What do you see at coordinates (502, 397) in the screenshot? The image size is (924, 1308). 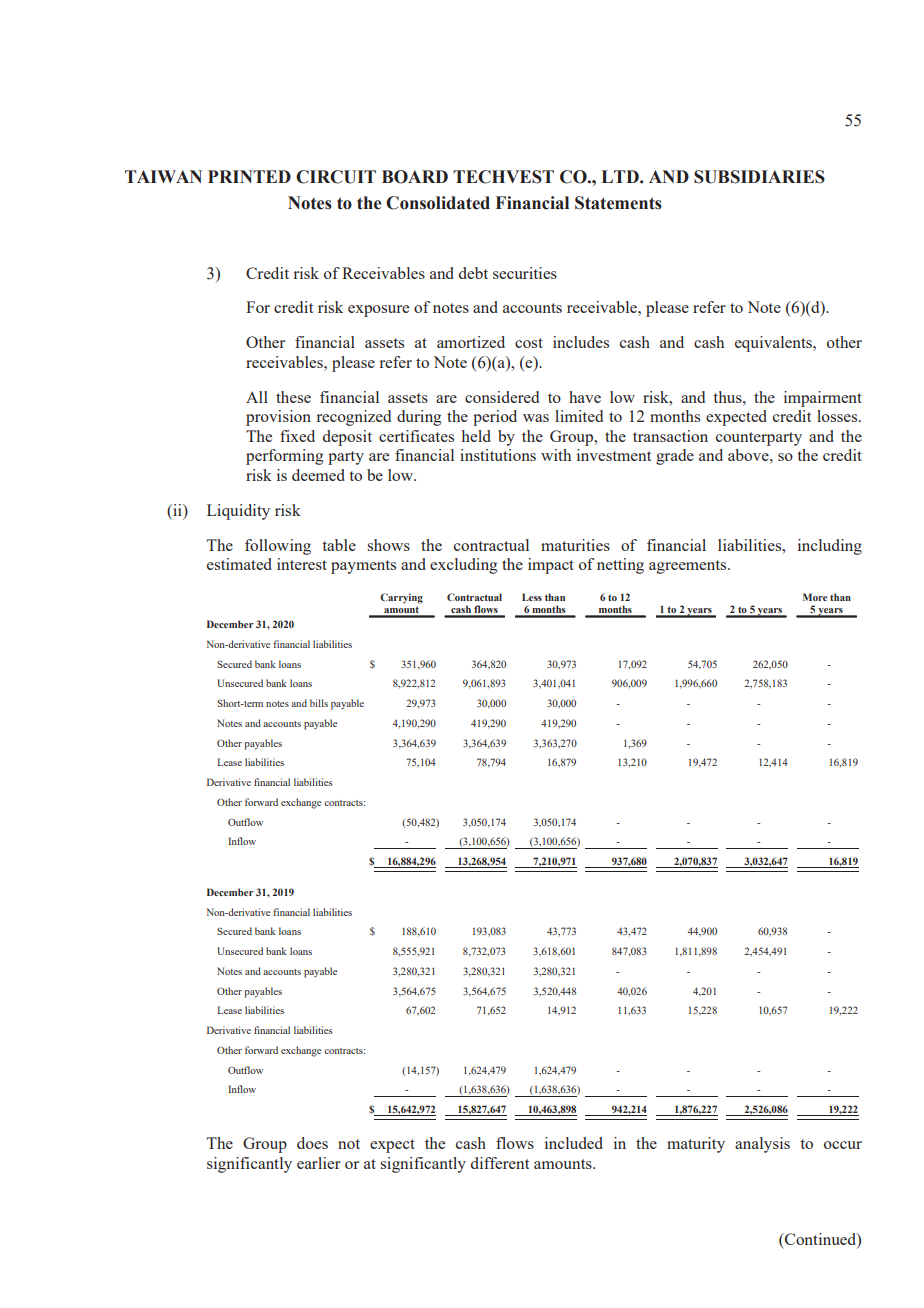 I see `considered` at bounding box center [502, 397].
